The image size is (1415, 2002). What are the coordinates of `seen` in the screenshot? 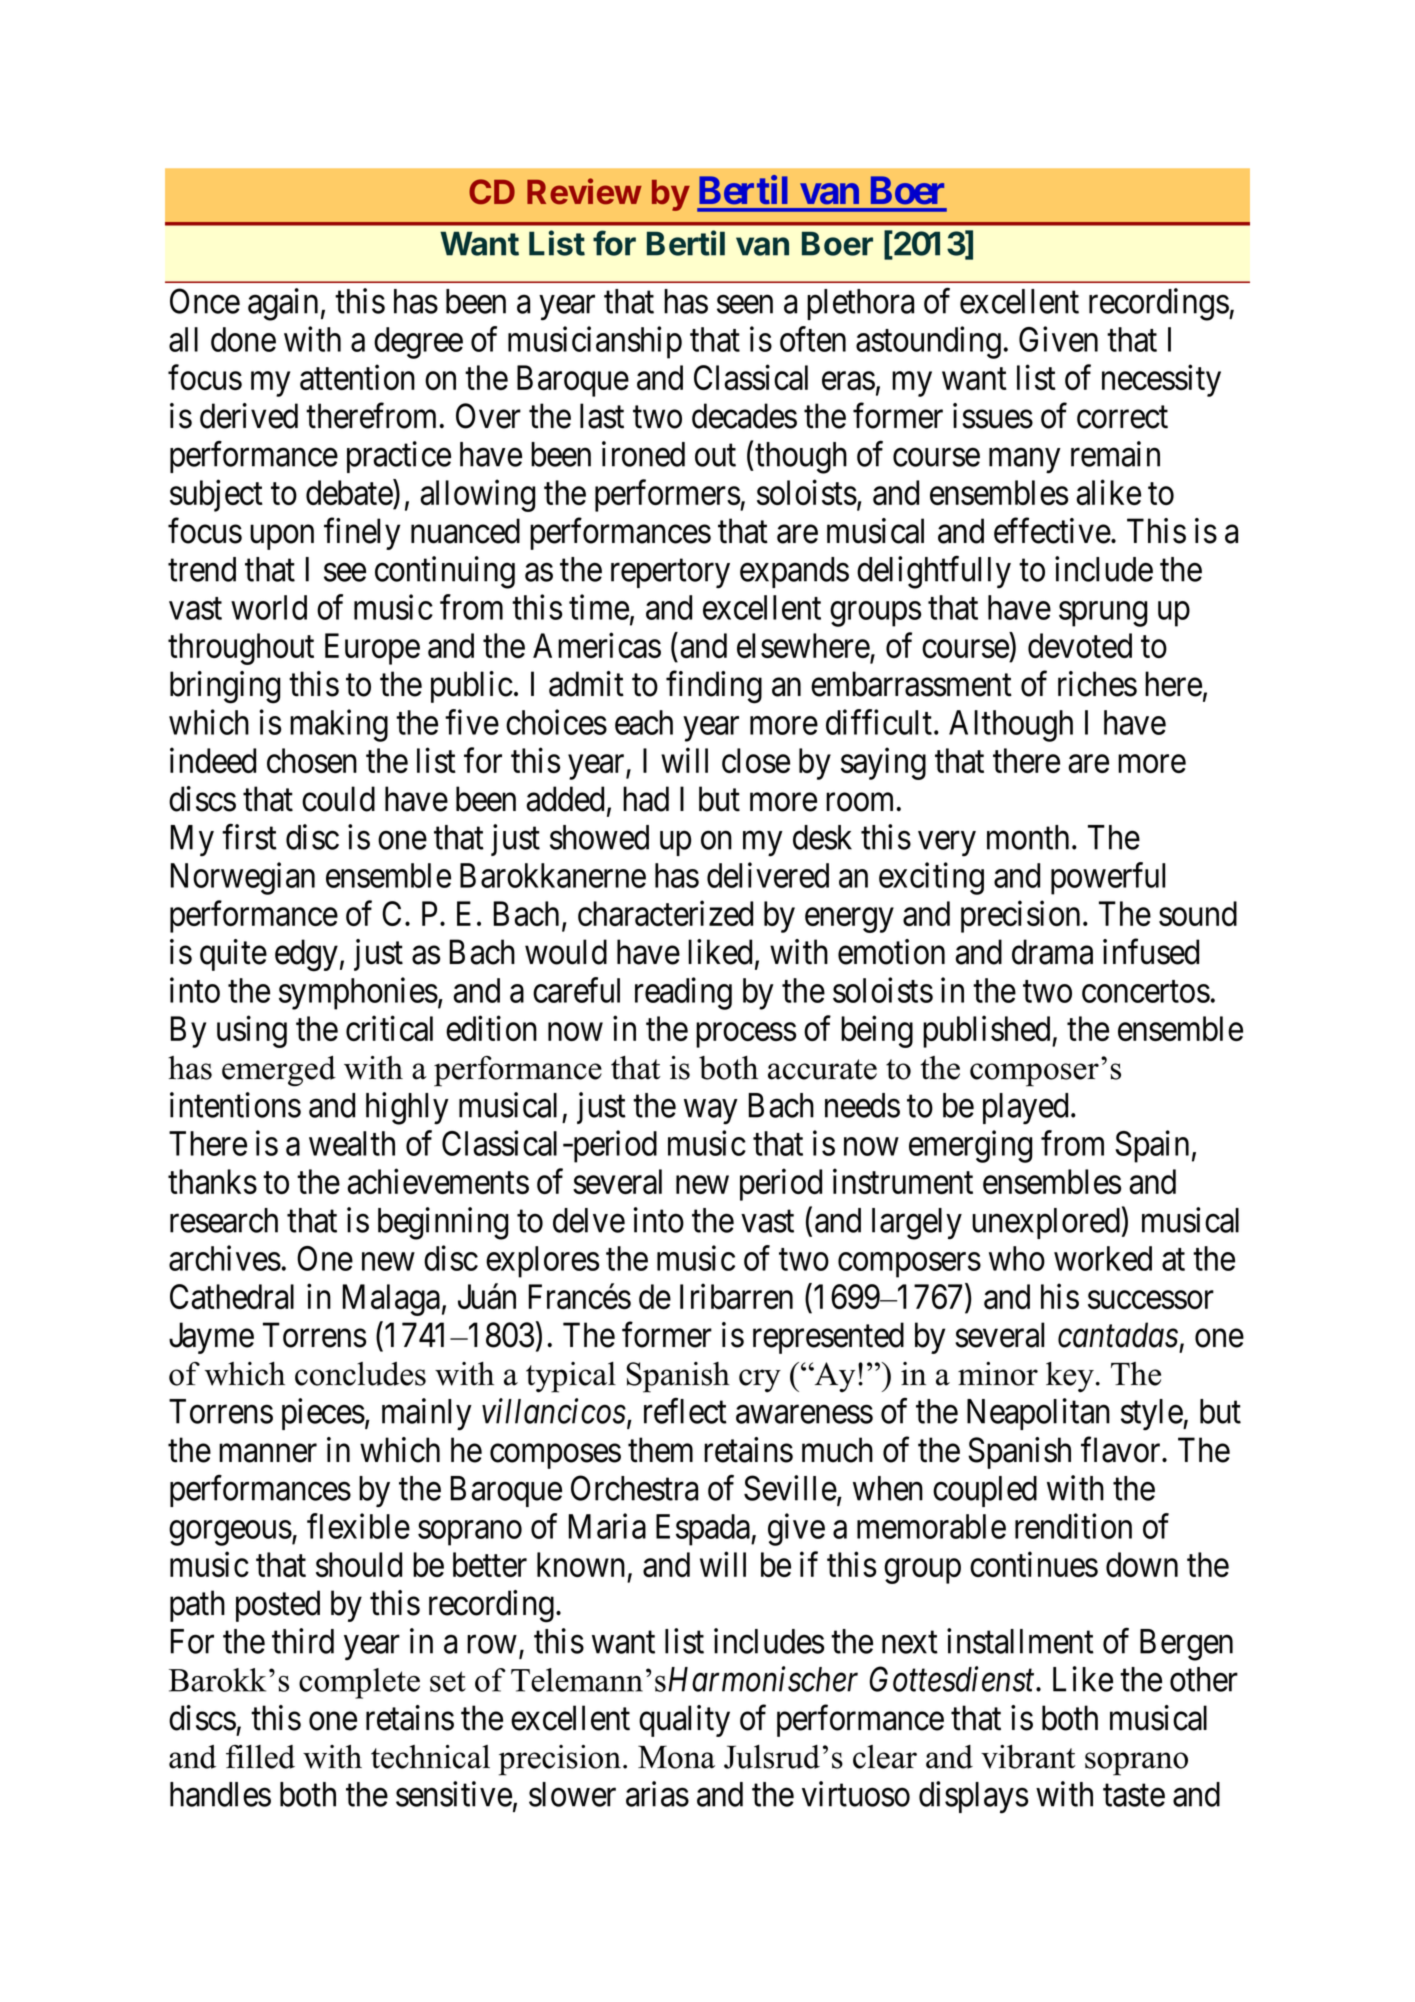 It's located at (745, 305).
